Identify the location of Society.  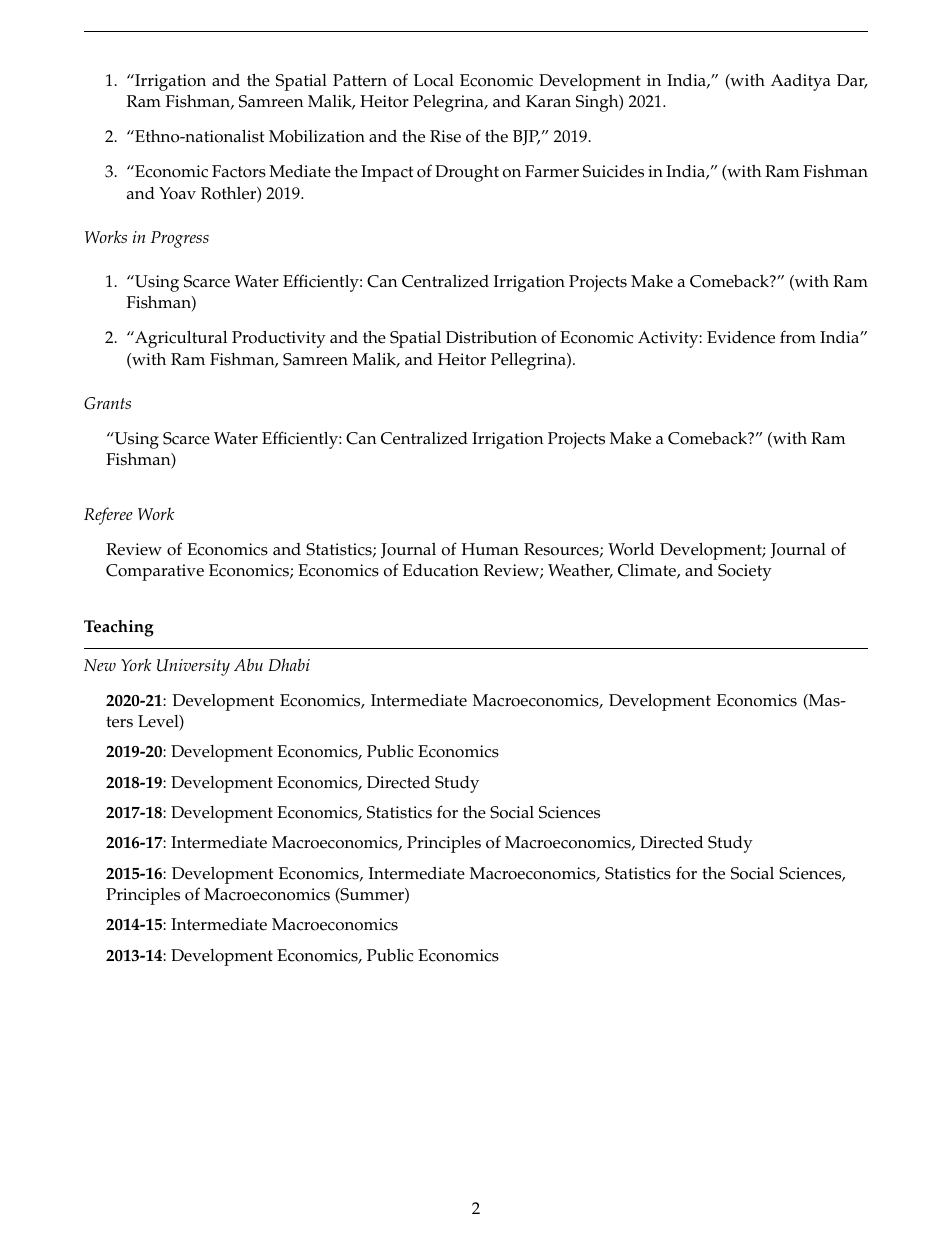
(745, 572).
